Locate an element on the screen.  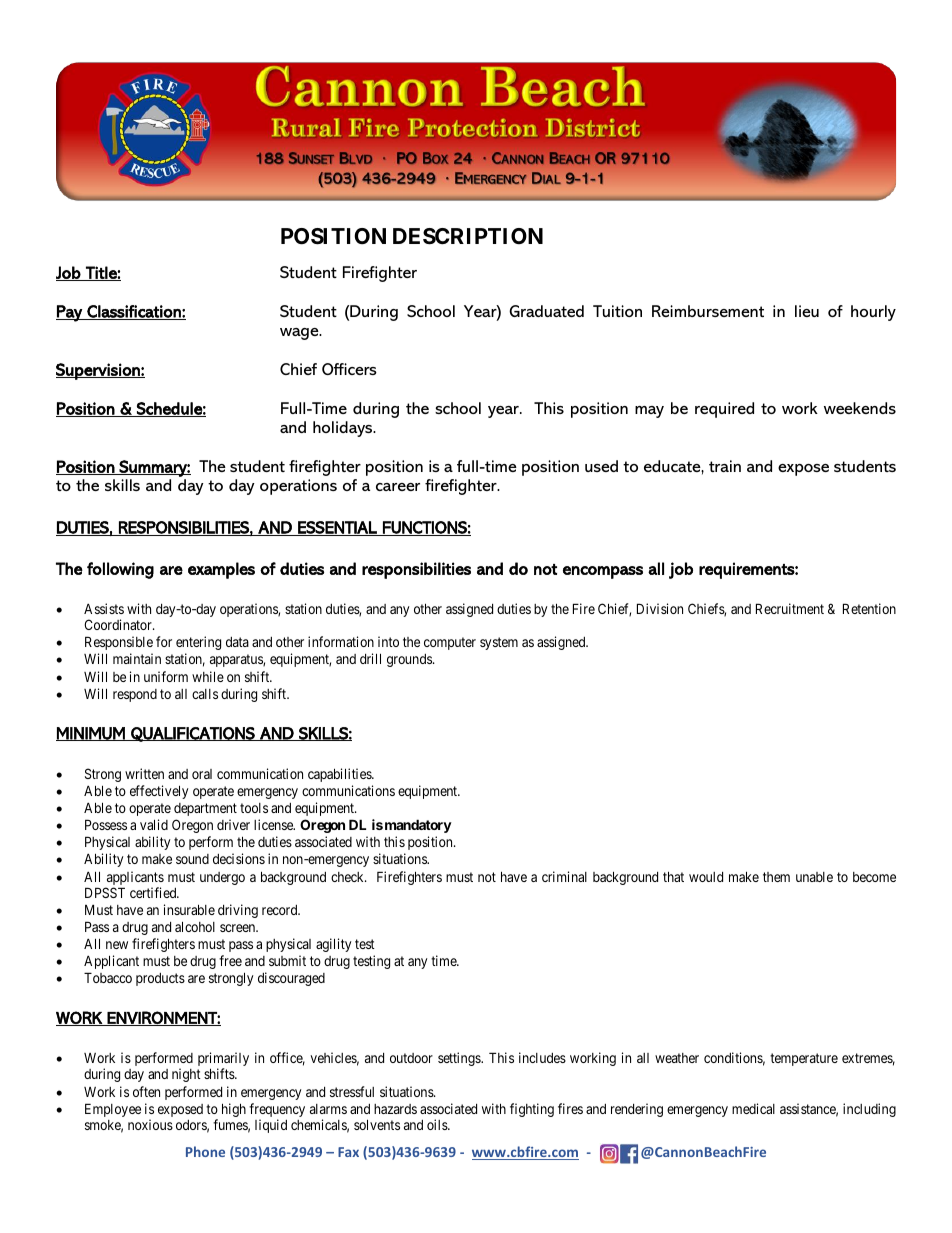
career is located at coordinates (398, 487).
